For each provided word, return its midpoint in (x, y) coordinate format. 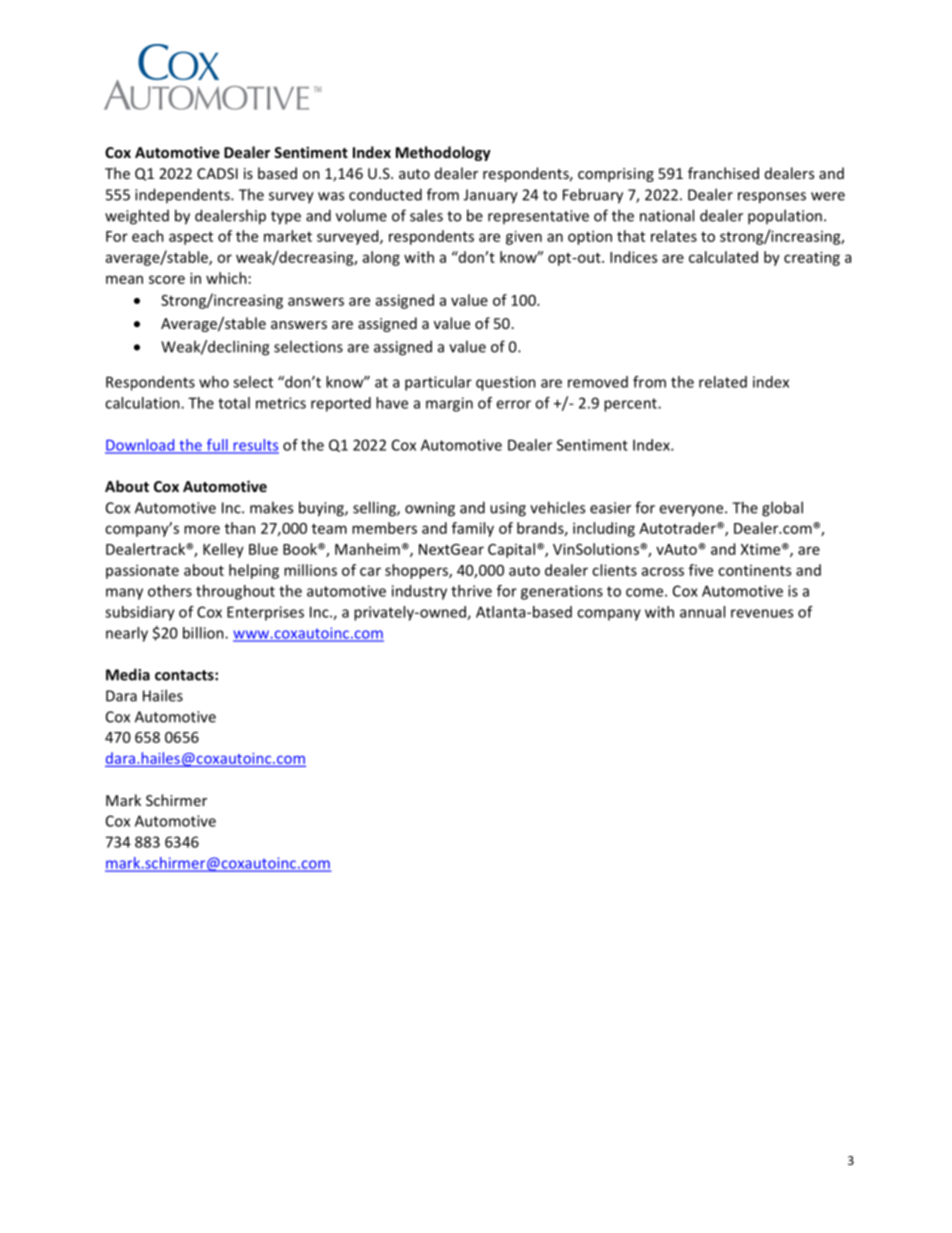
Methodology (443, 153)
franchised (723, 173)
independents (183, 195)
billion (204, 633)
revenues (762, 613)
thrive (471, 591)
